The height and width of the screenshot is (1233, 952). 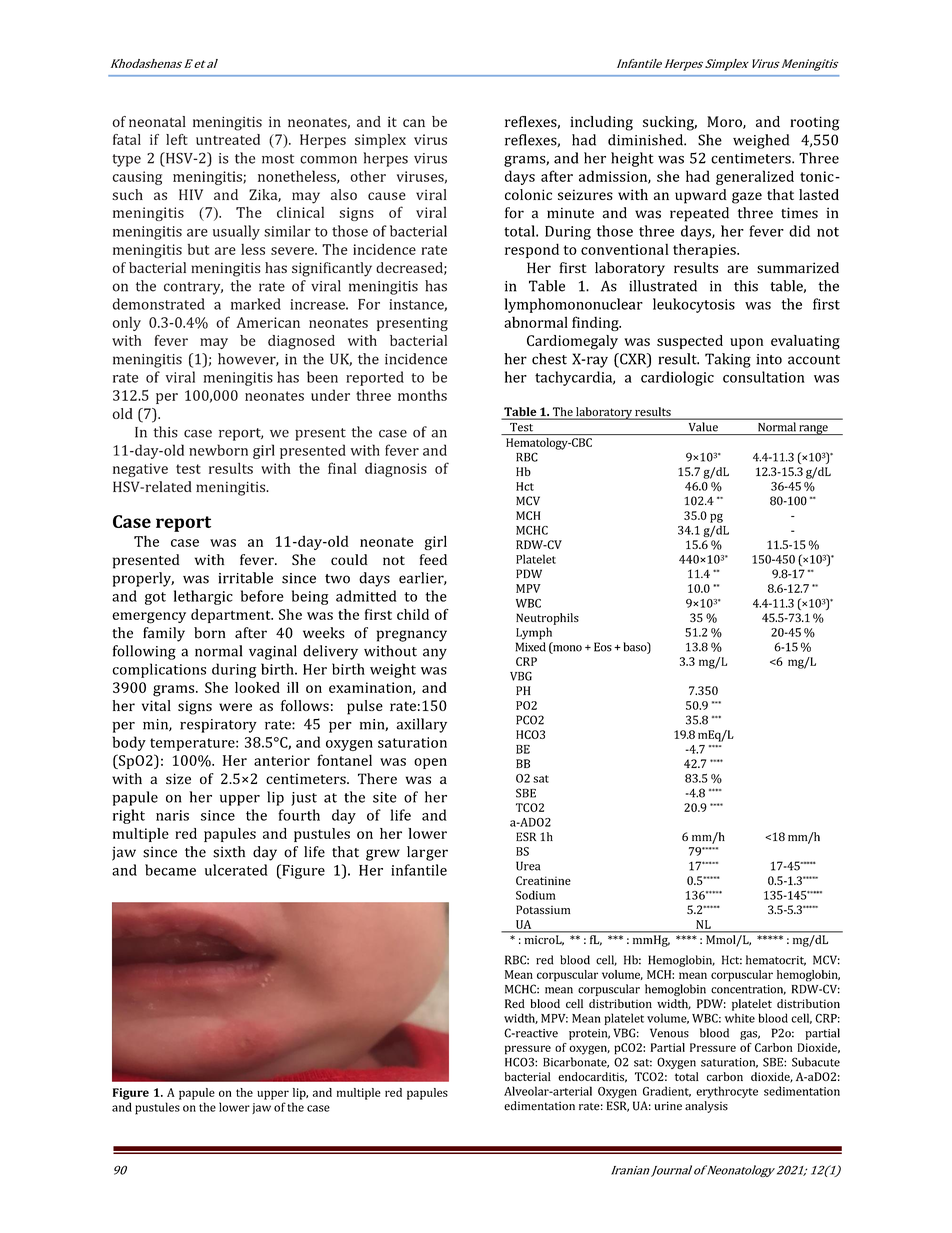 What do you see at coordinates (603, 647) in the screenshot?
I see `Eos` at bounding box center [603, 647].
